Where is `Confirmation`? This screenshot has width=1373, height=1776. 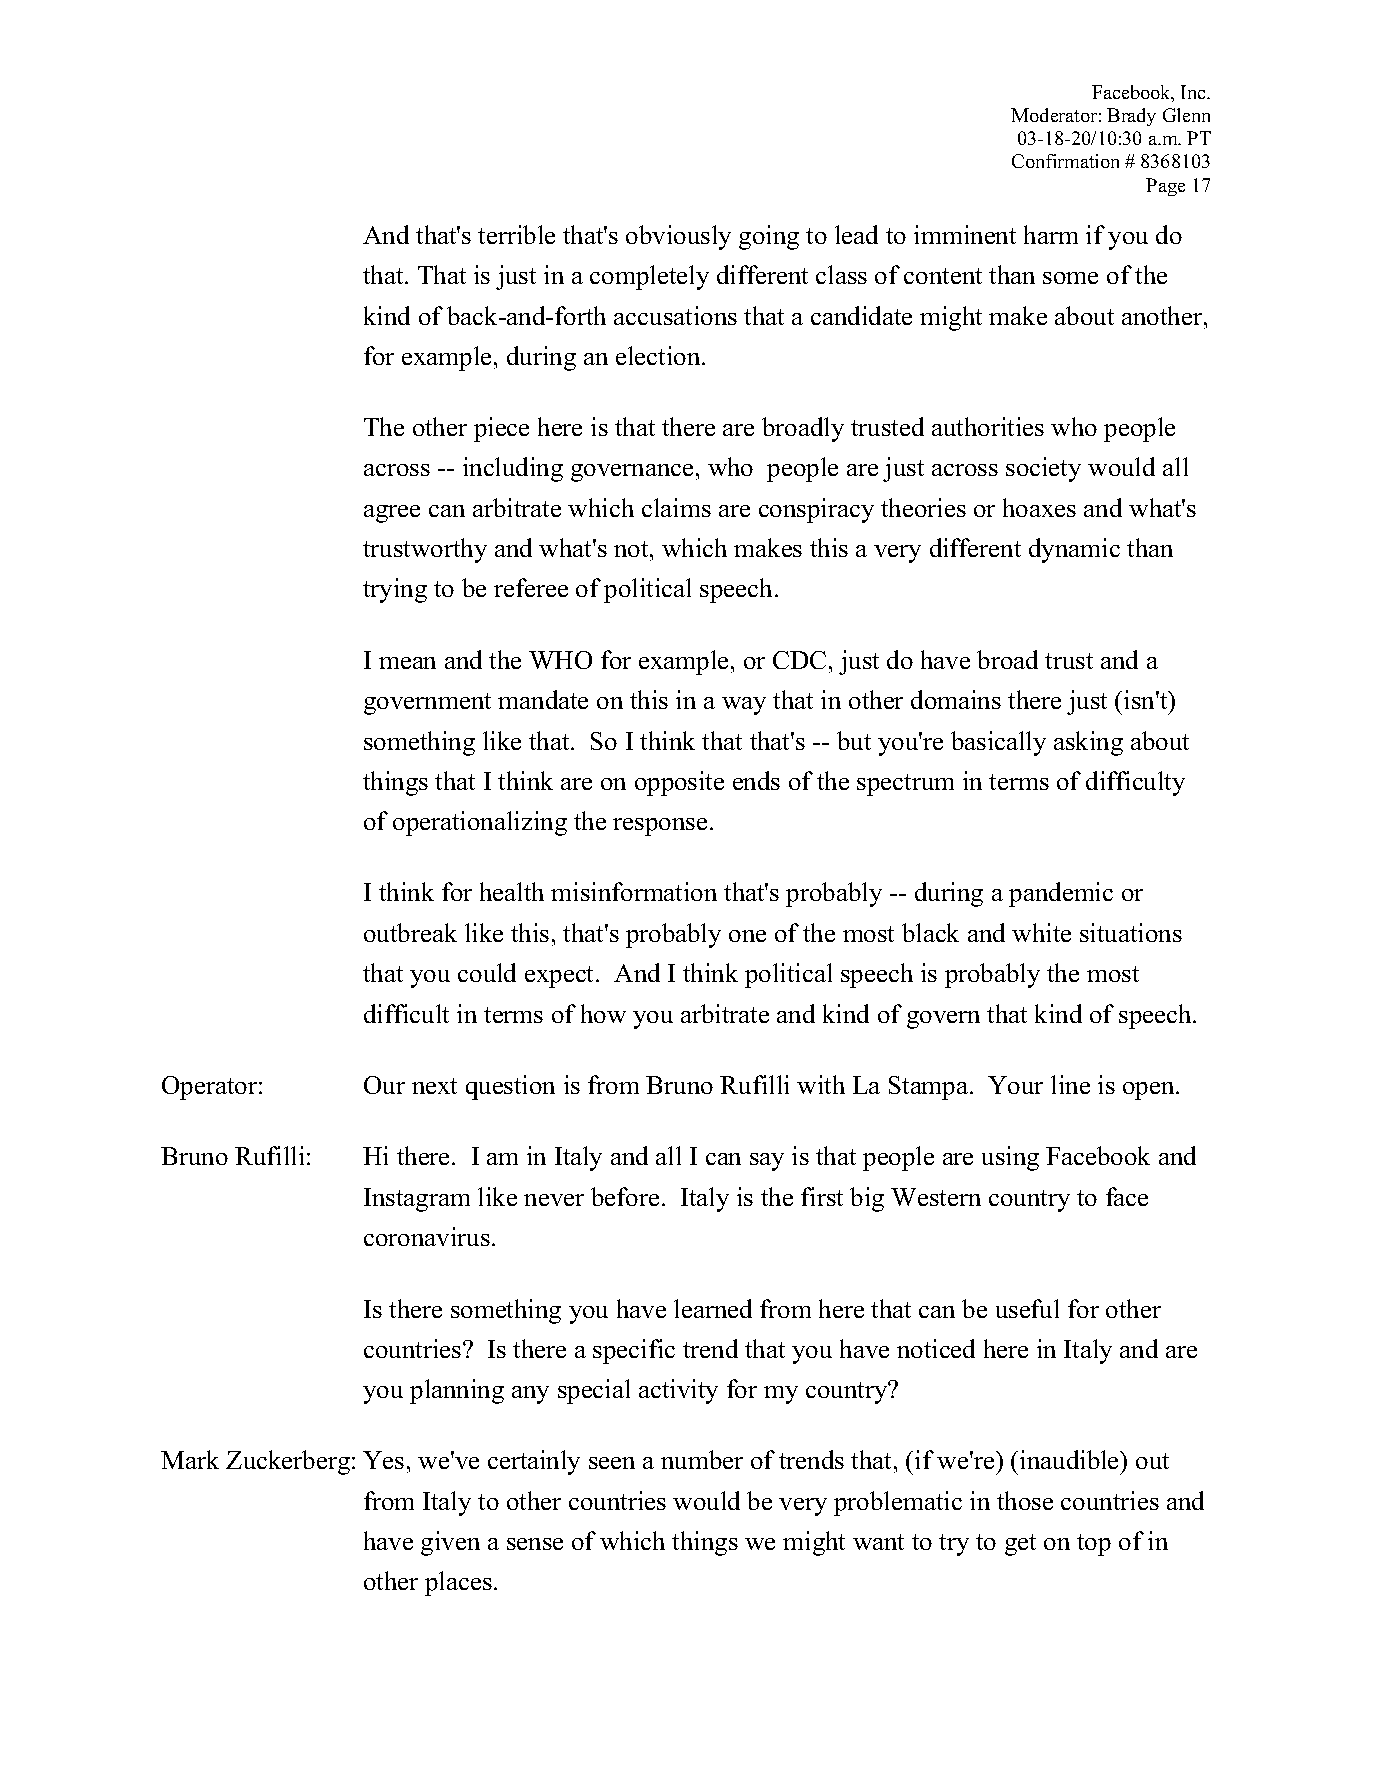 Confirmation is located at coordinates (1065, 161).
